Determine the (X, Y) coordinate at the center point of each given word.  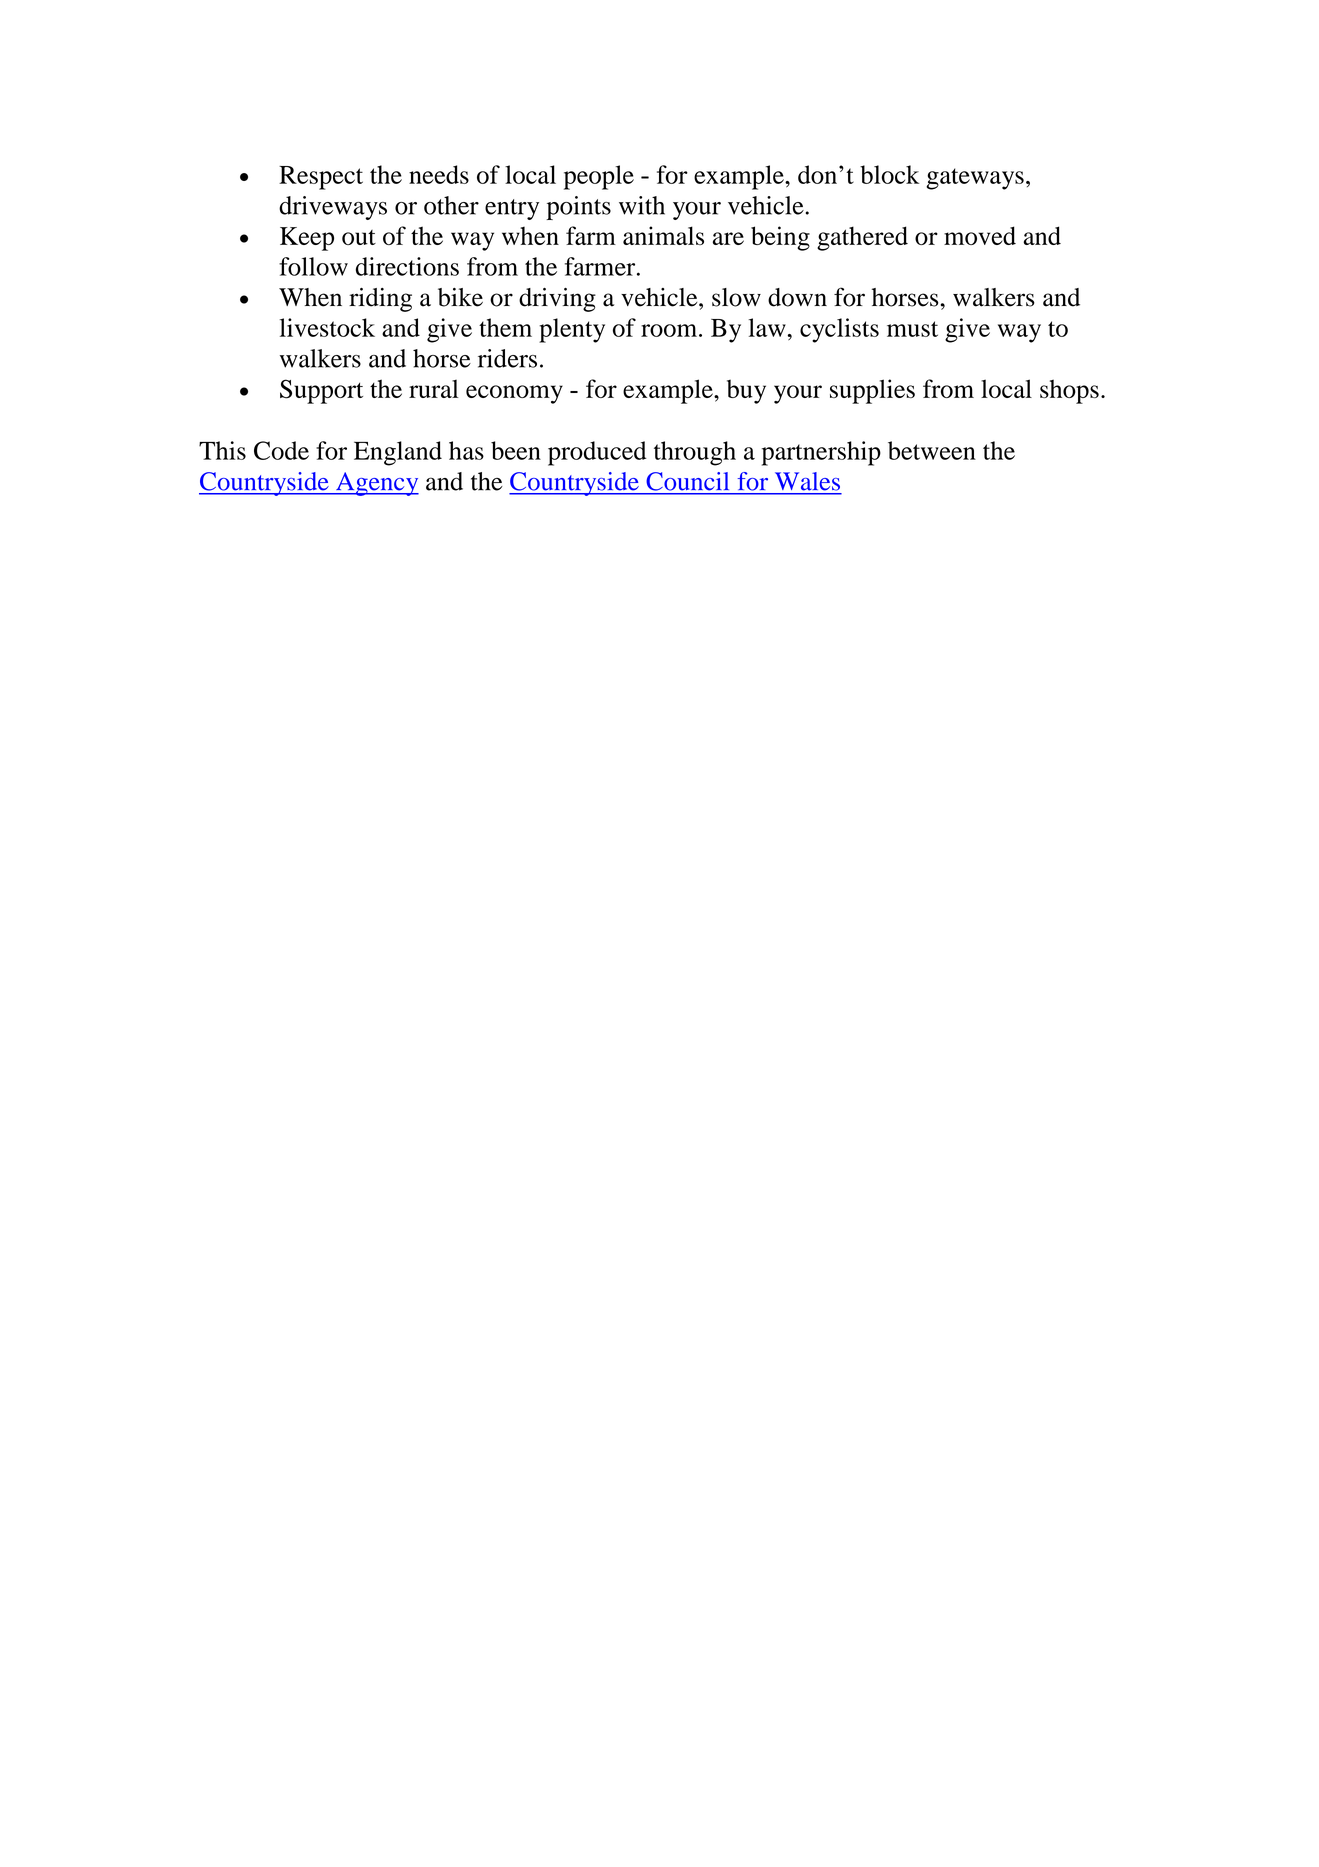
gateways (975, 179)
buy (746, 391)
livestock (327, 327)
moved (980, 235)
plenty (572, 330)
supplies (872, 391)
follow (313, 266)
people (599, 177)
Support (321, 391)
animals (663, 235)
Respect (321, 178)
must (912, 329)
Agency (376, 484)
